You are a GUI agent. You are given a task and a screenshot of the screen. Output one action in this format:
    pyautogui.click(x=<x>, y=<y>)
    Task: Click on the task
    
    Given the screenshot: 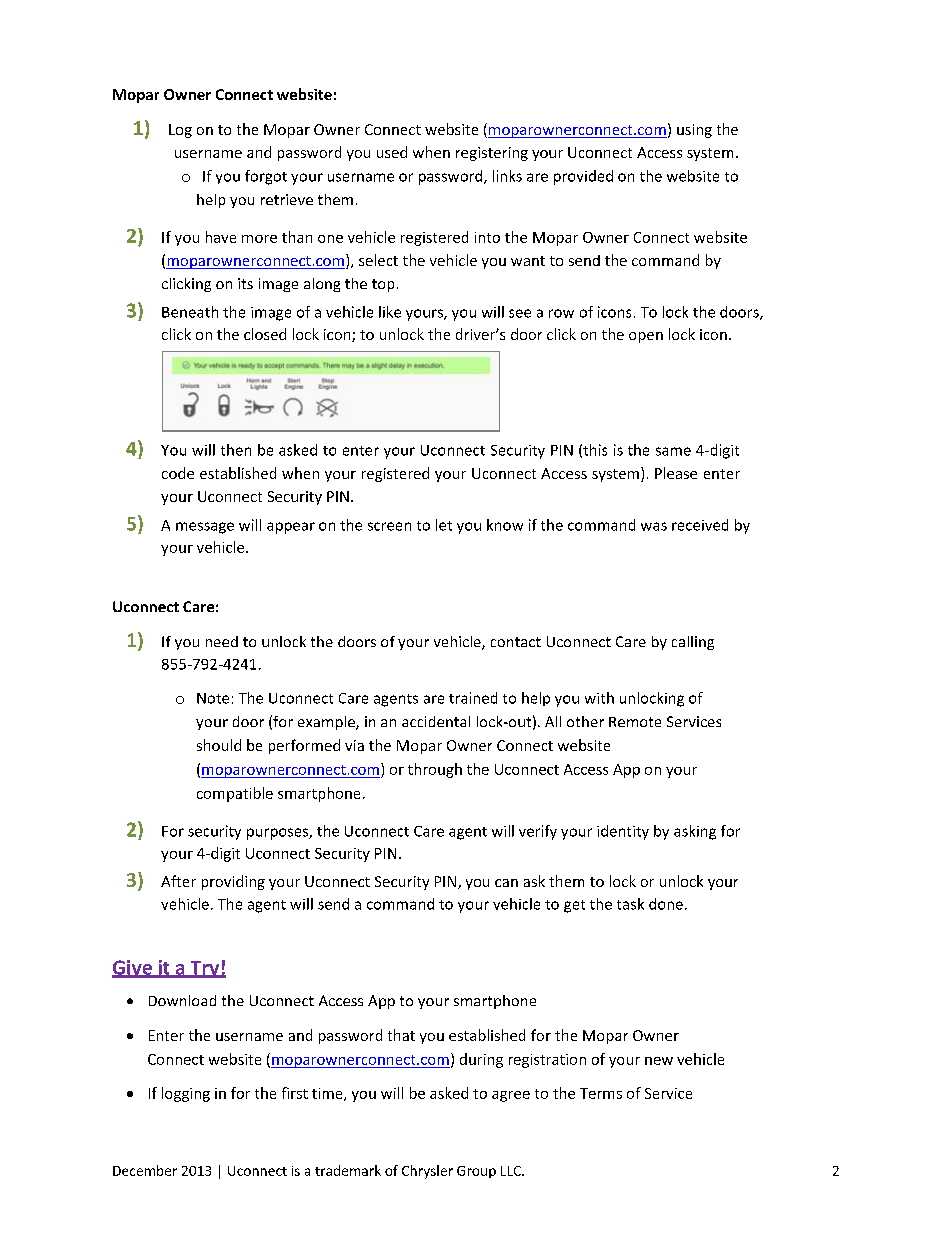 What is the action you would take?
    pyautogui.click(x=630, y=904)
